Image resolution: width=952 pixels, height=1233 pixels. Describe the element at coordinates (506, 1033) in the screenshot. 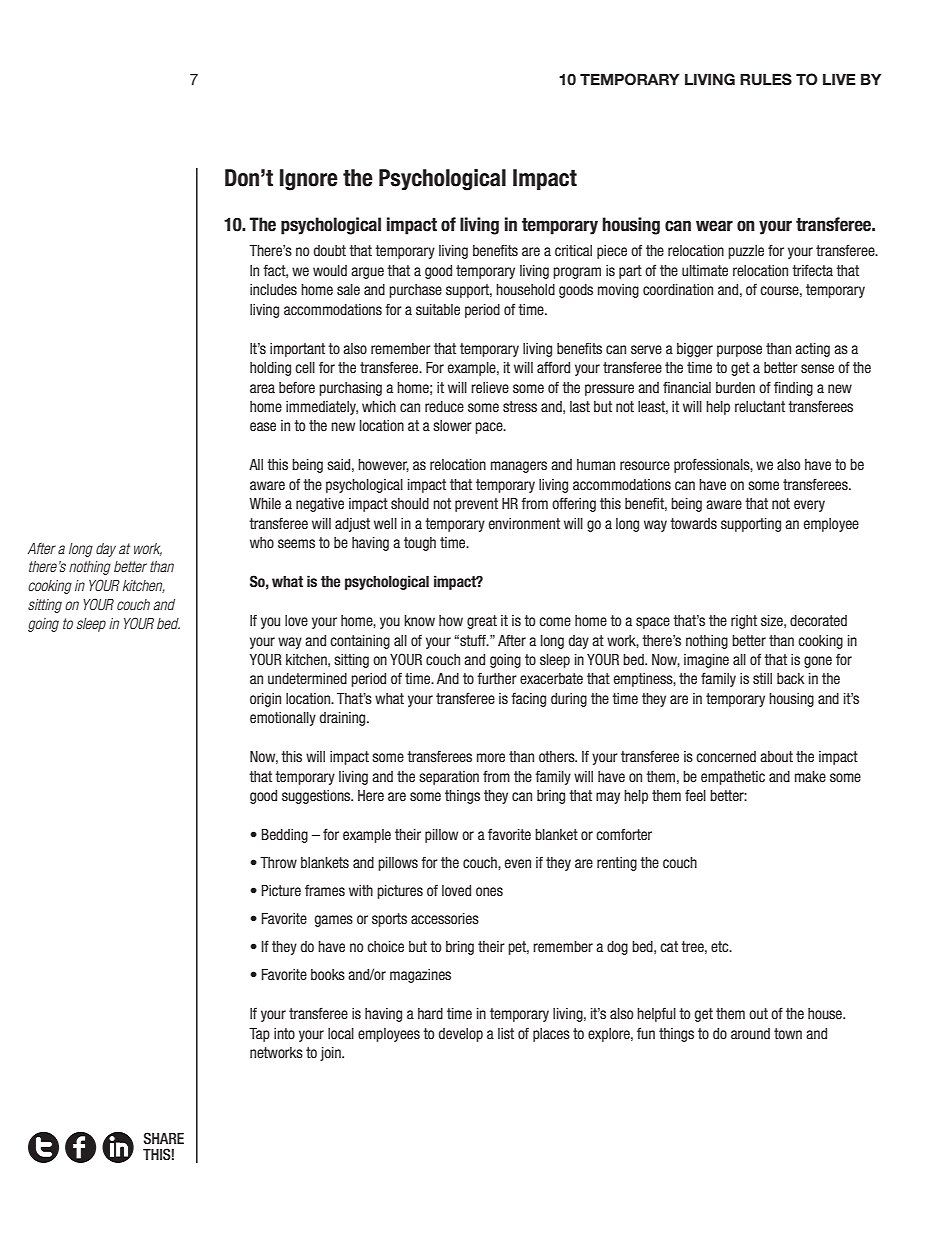

I see `list` at that location.
